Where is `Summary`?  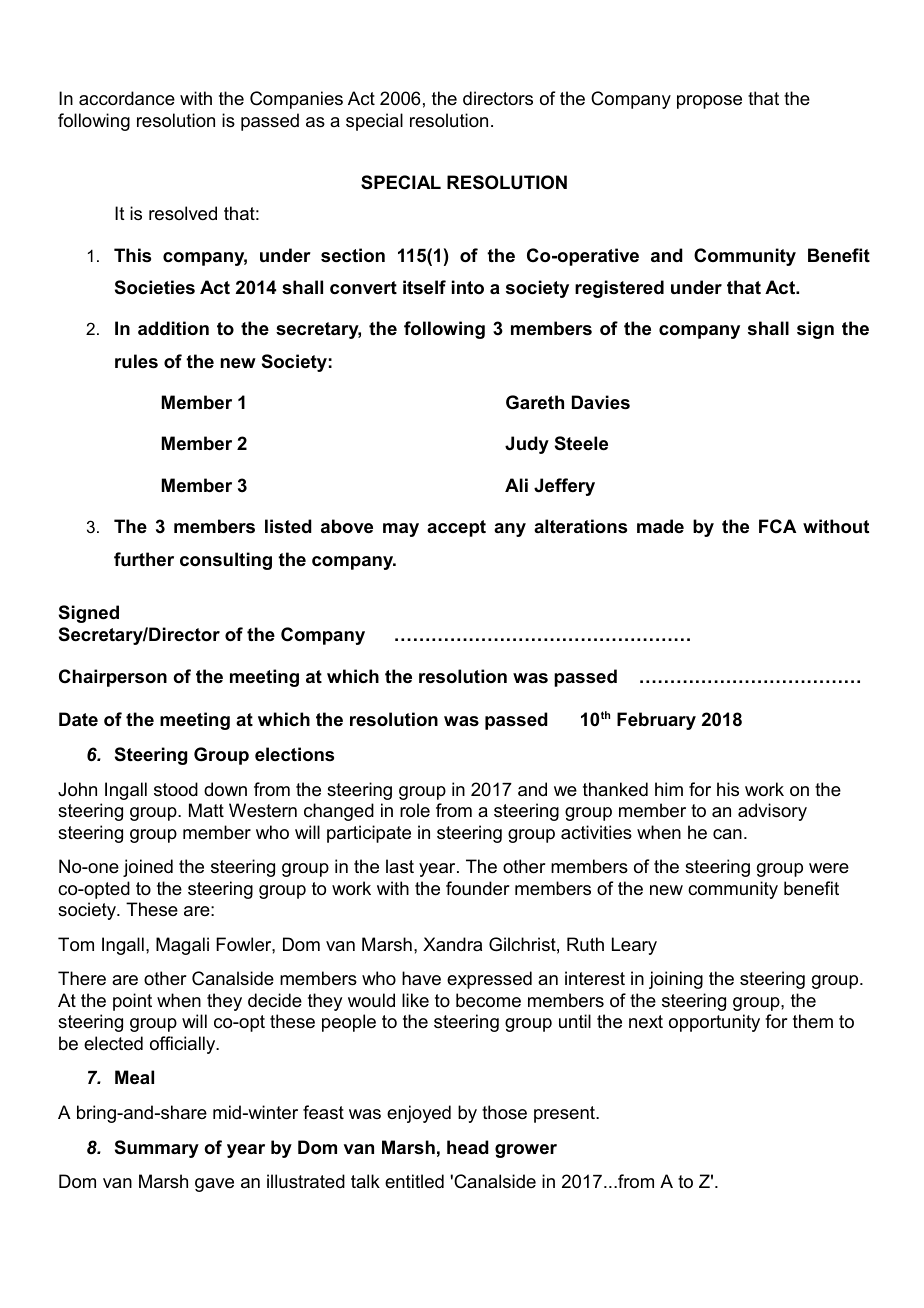 Summary is located at coordinates (157, 1149).
